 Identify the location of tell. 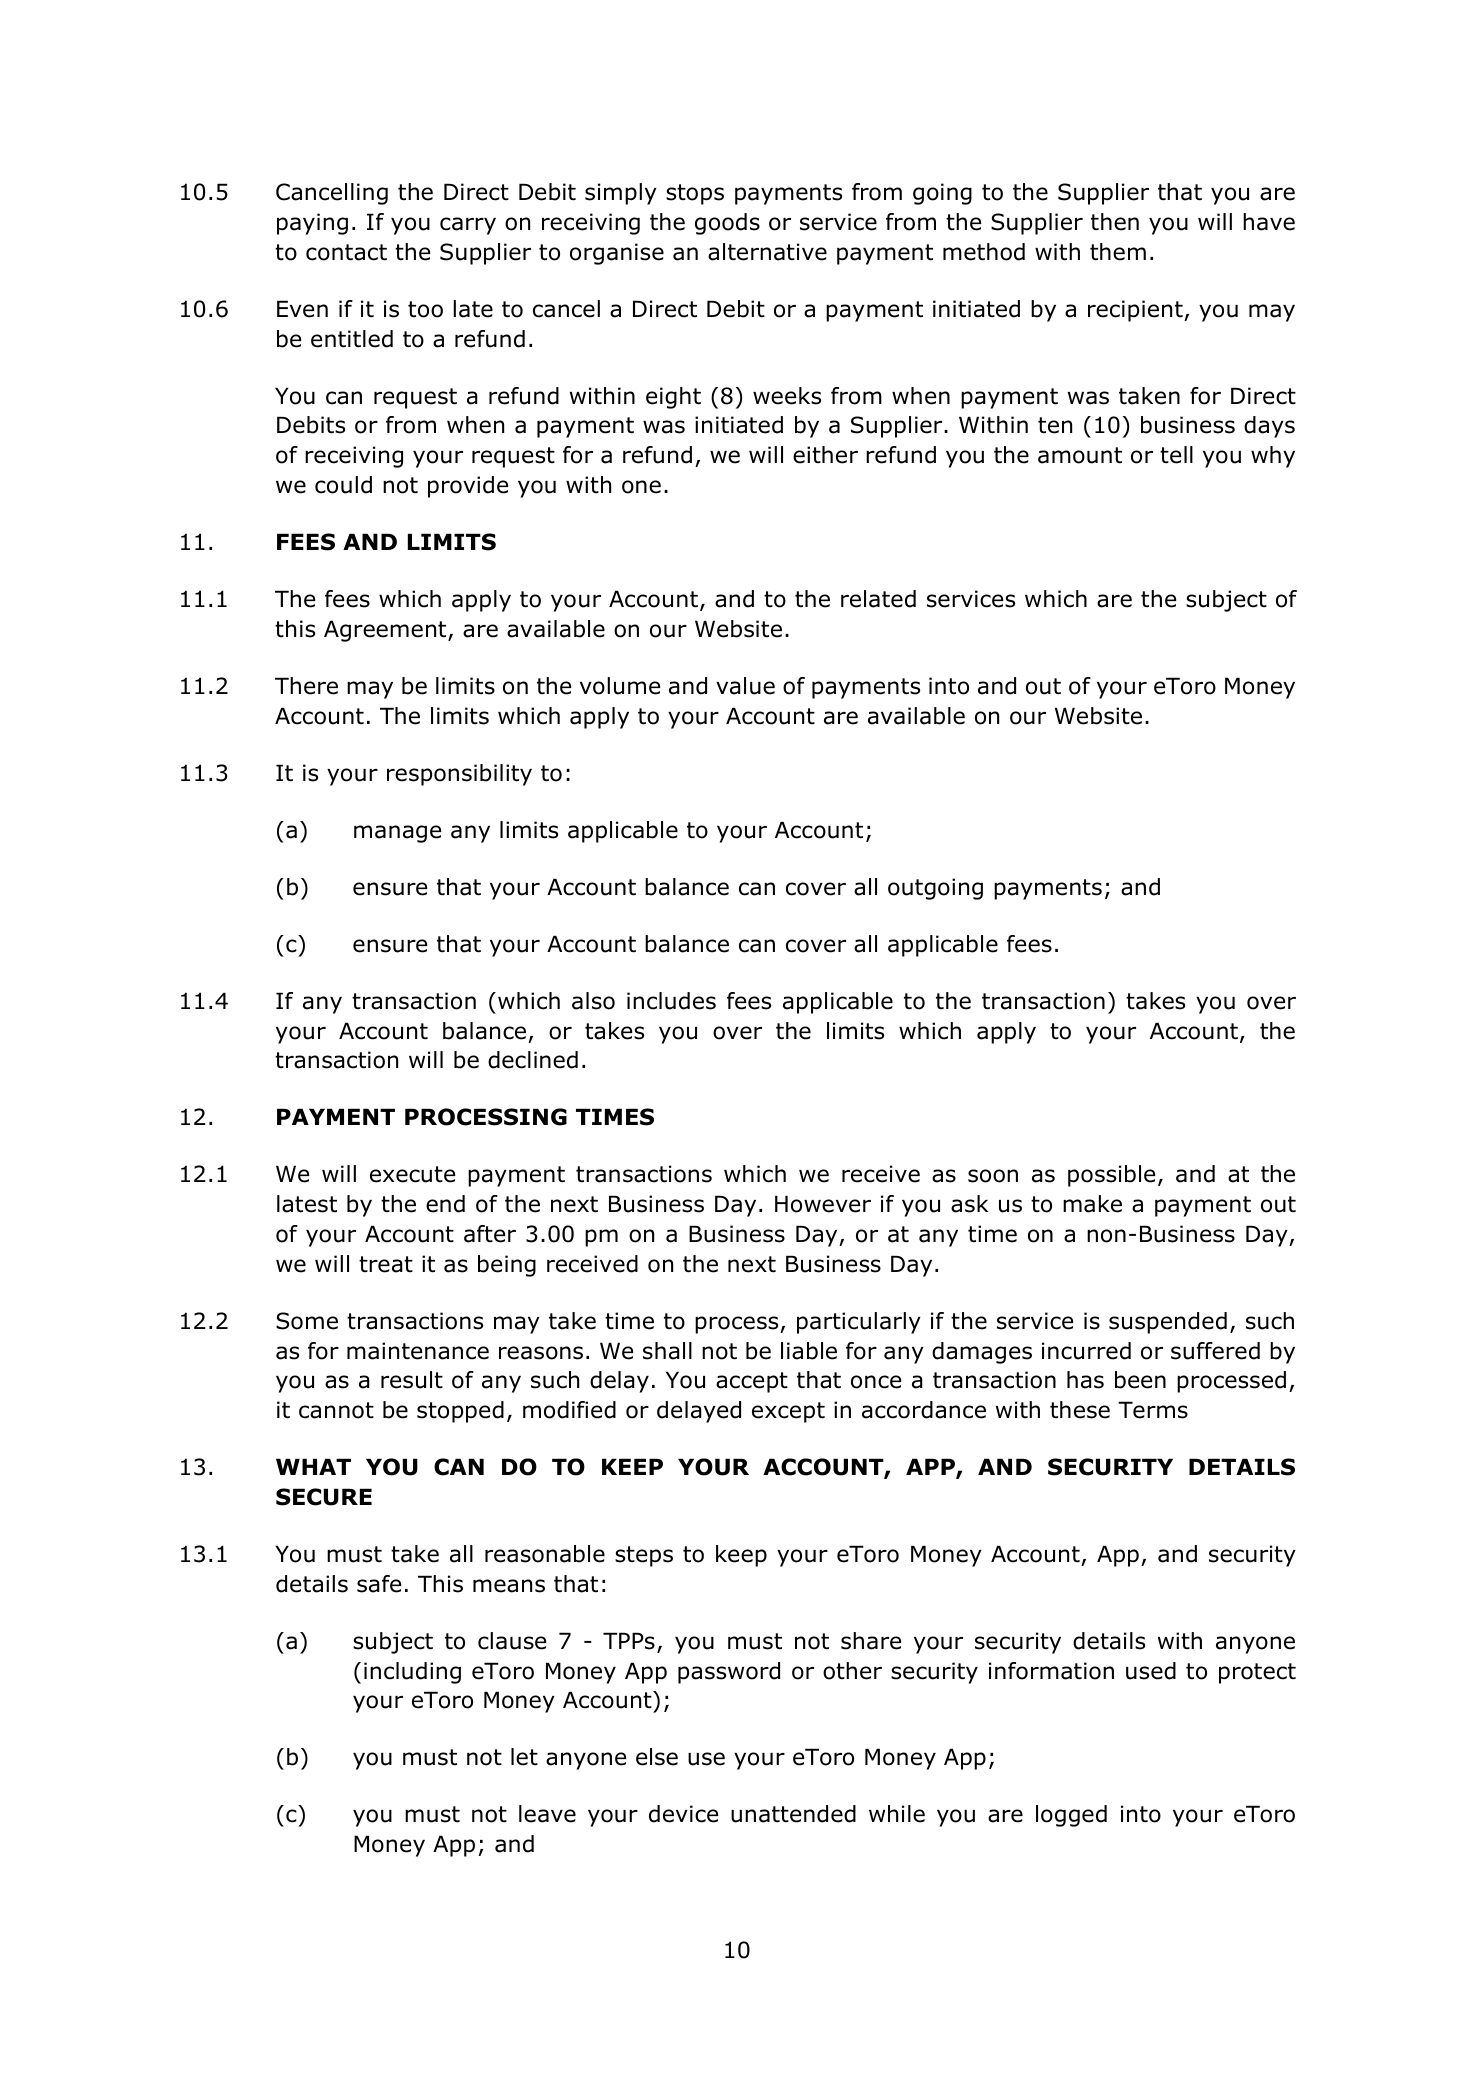
(1176, 455).
